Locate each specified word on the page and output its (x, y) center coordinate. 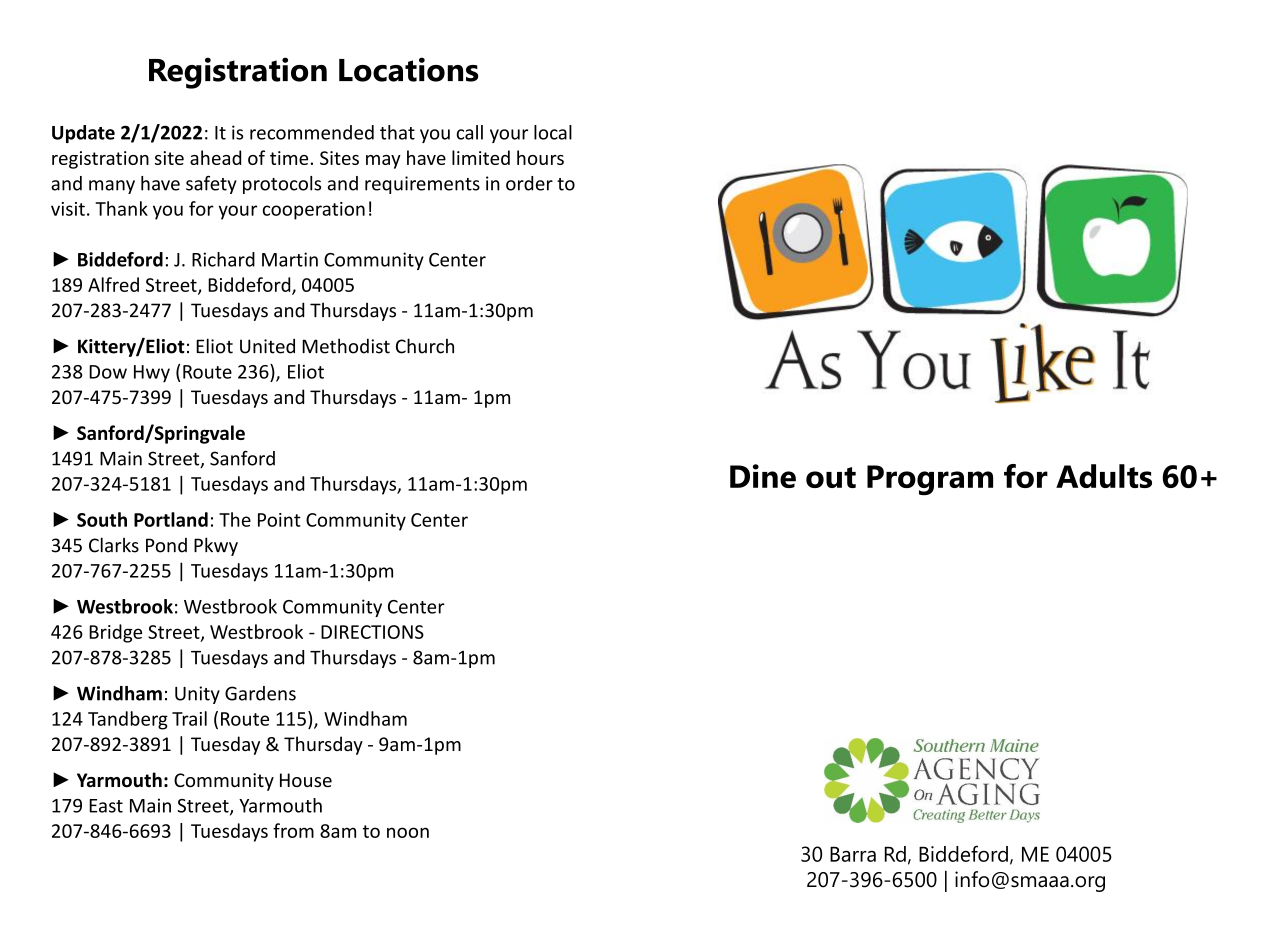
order (529, 183)
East (106, 806)
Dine (763, 476)
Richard (223, 259)
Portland (171, 519)
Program (930, 480)
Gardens (260, 693)
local (553, 132)
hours (540, 157)
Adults (1104, 476)
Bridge (115, 633)
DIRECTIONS (372, 632)
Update (83, 134)
